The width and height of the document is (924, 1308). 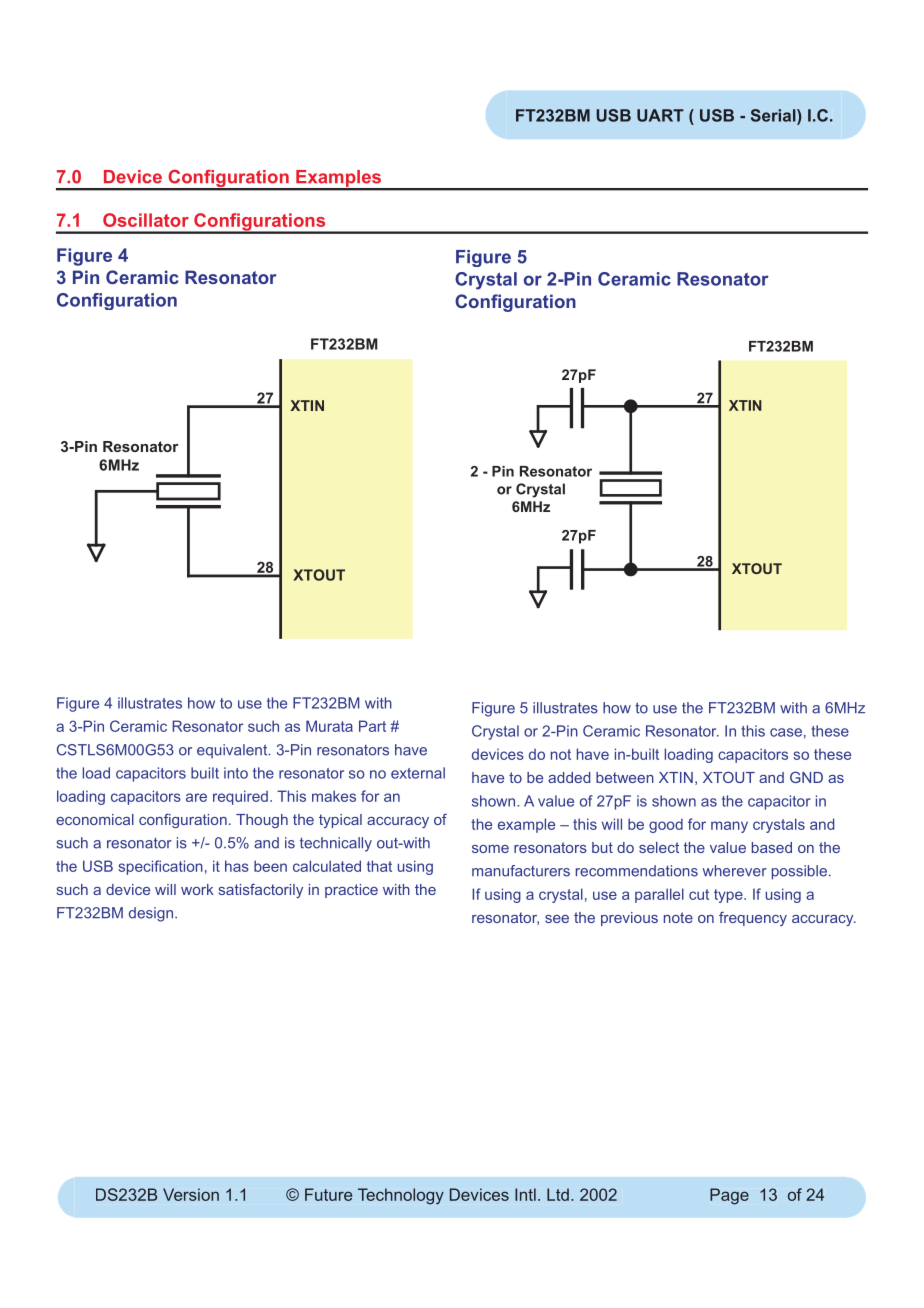 I want to click on design, so click(x=151, y=914).
